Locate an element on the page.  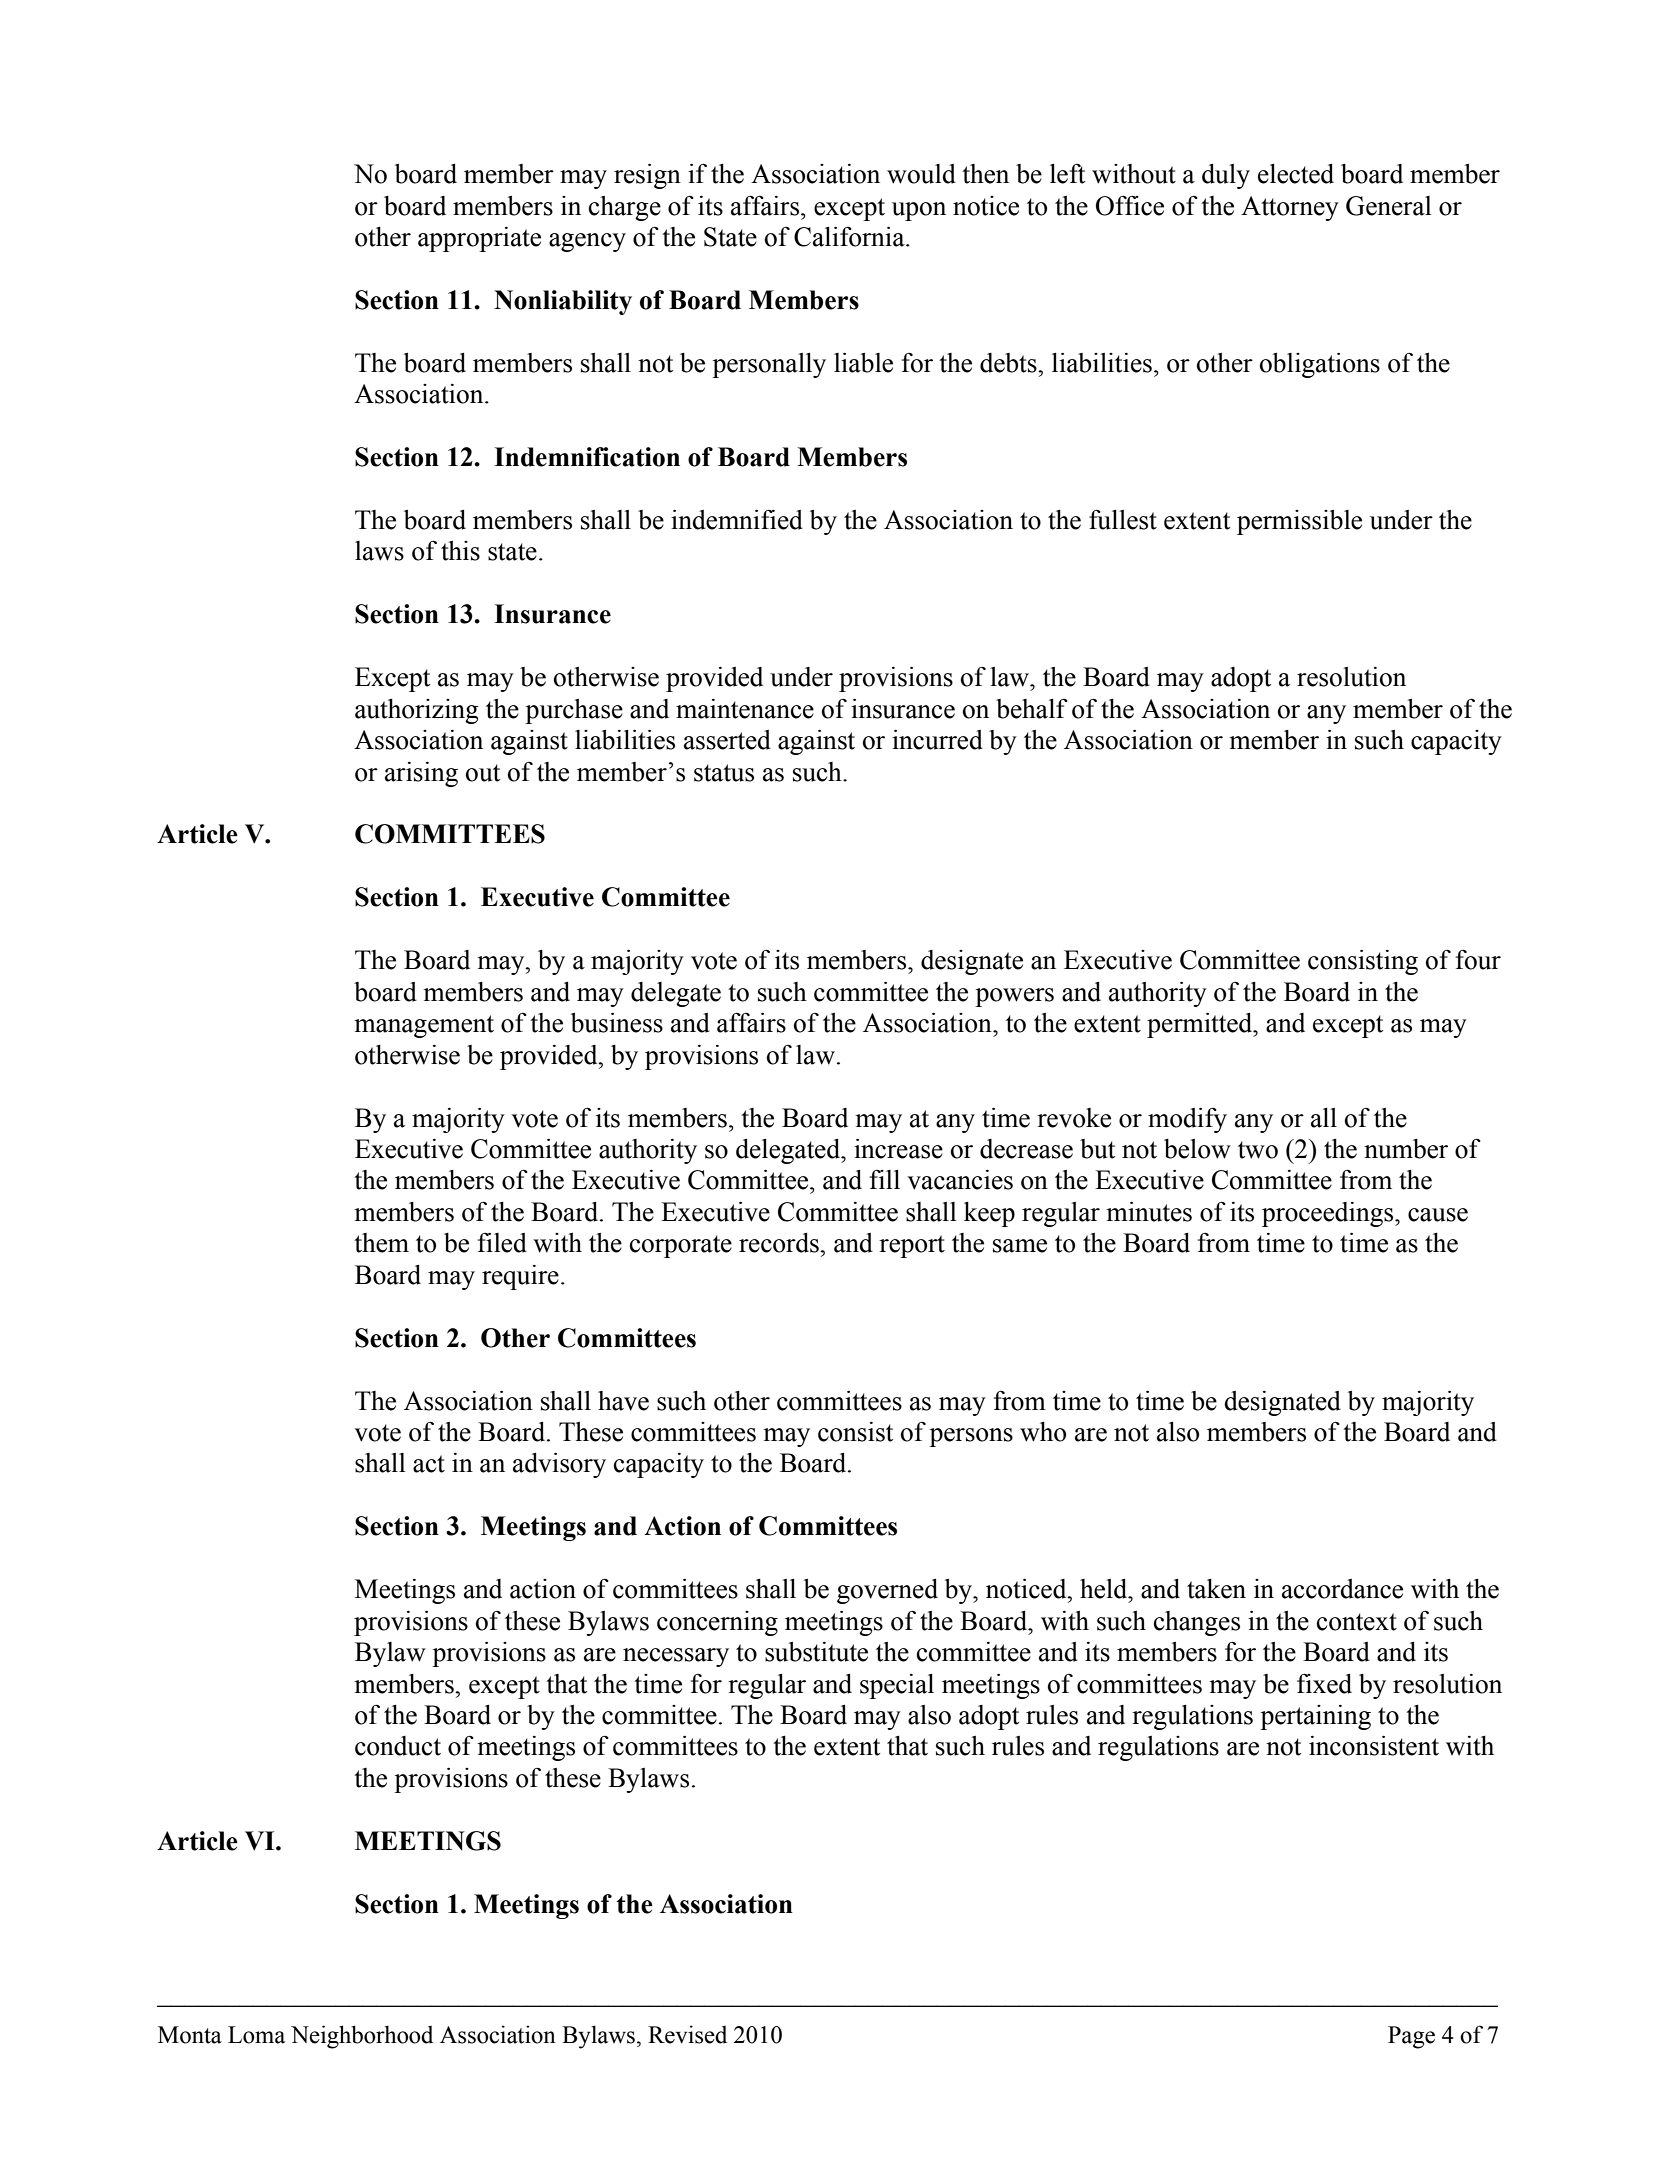
Attorney is located at coordinates (1290, 208).
